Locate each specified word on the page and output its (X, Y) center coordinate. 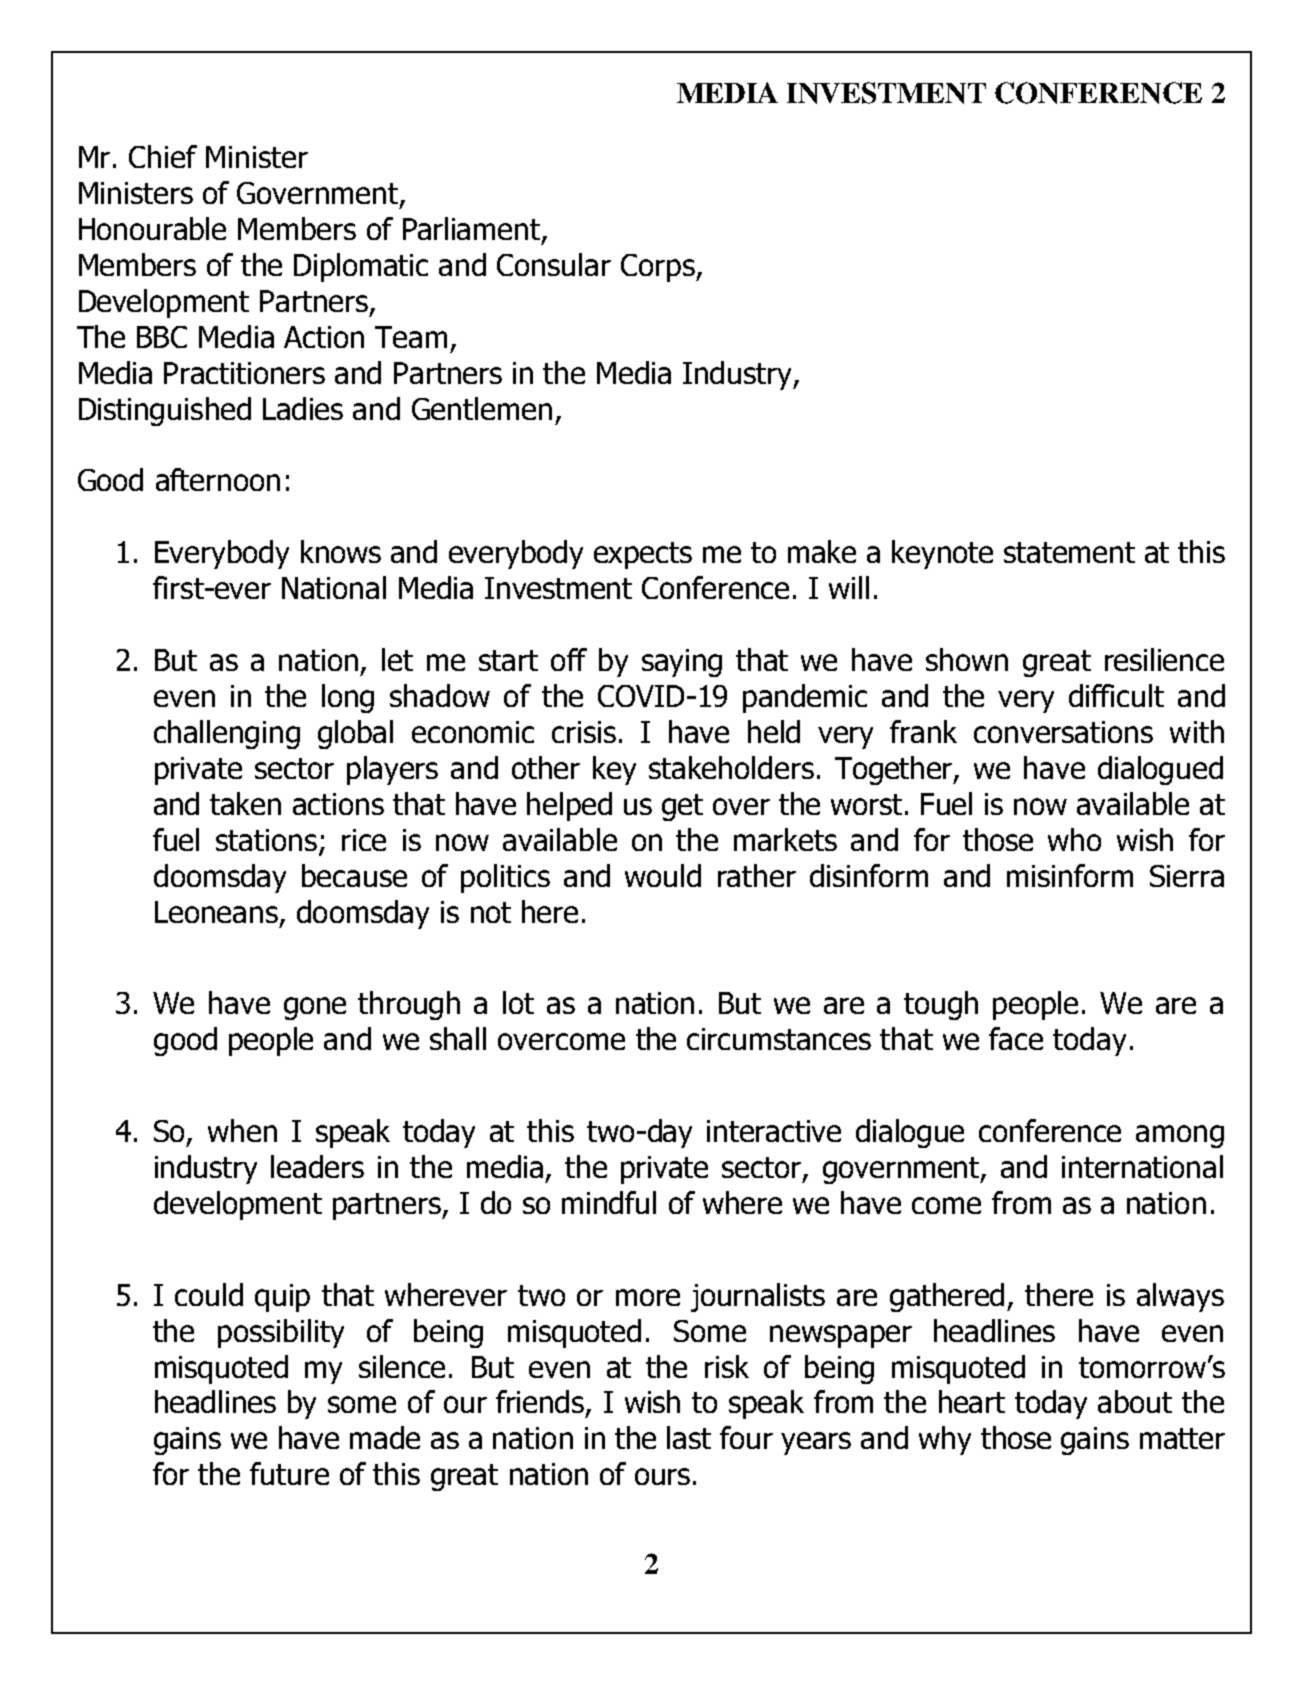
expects (643, 555)
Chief (163, 156)
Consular (554, 264)
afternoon (218, 479)
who (1074, 839)
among (1180, 1136)
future (289, 1473)
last (689, 1437)
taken (245, 803)
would (663, 875)
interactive (774, 1131)
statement (1069, 552)
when (242, 1130)
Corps (659, 268)
